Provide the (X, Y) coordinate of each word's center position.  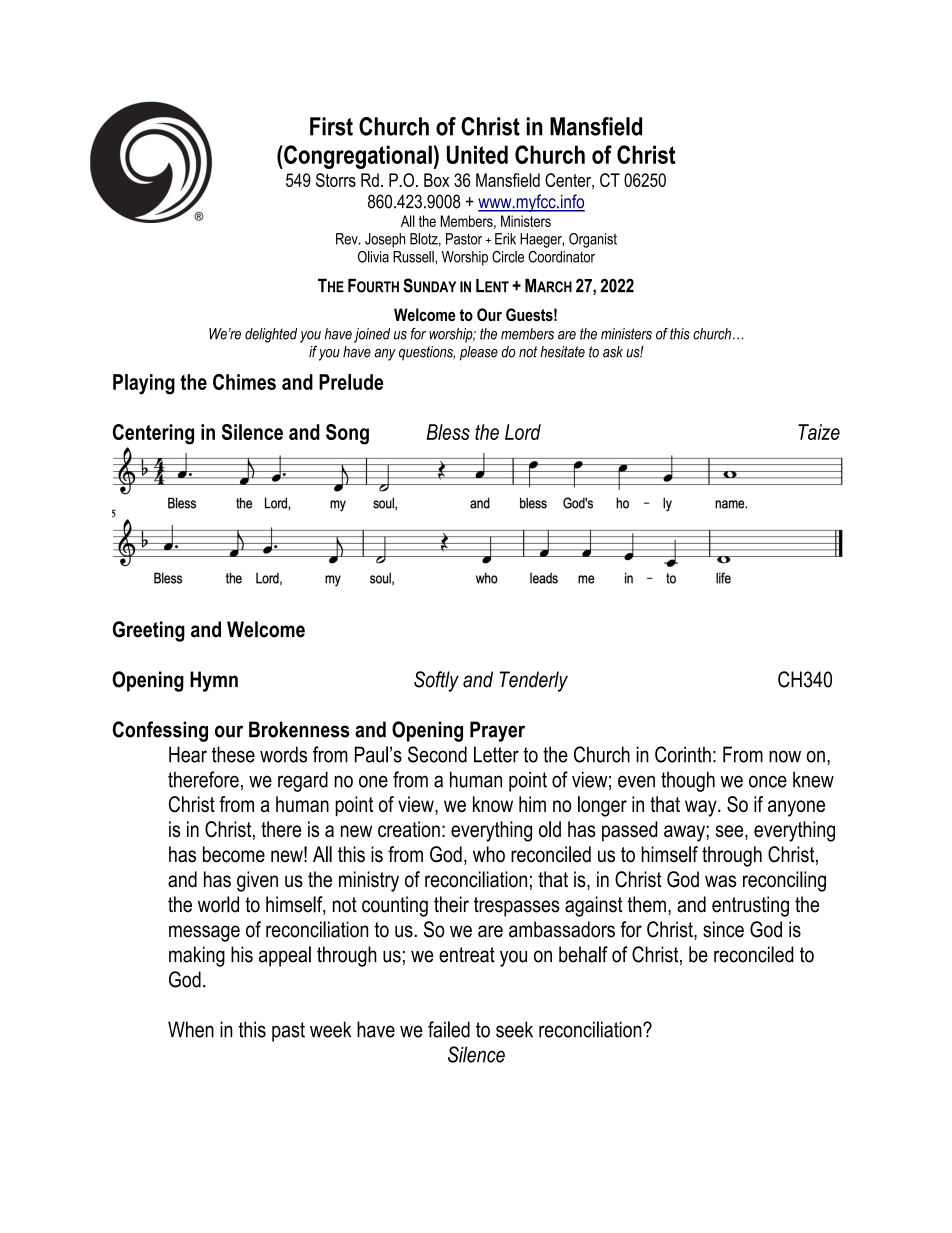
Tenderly (534, 681)
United (477, 154)
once (768, 781)
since (723, 929)
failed (449, 1029)
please (479, 353)
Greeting (149, 631)
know (493, 804)
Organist (593, 240)
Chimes (244, 382)
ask (613, 352)
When (191, 1029)
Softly (436, 681)
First (331, 126)
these (233, 754)
